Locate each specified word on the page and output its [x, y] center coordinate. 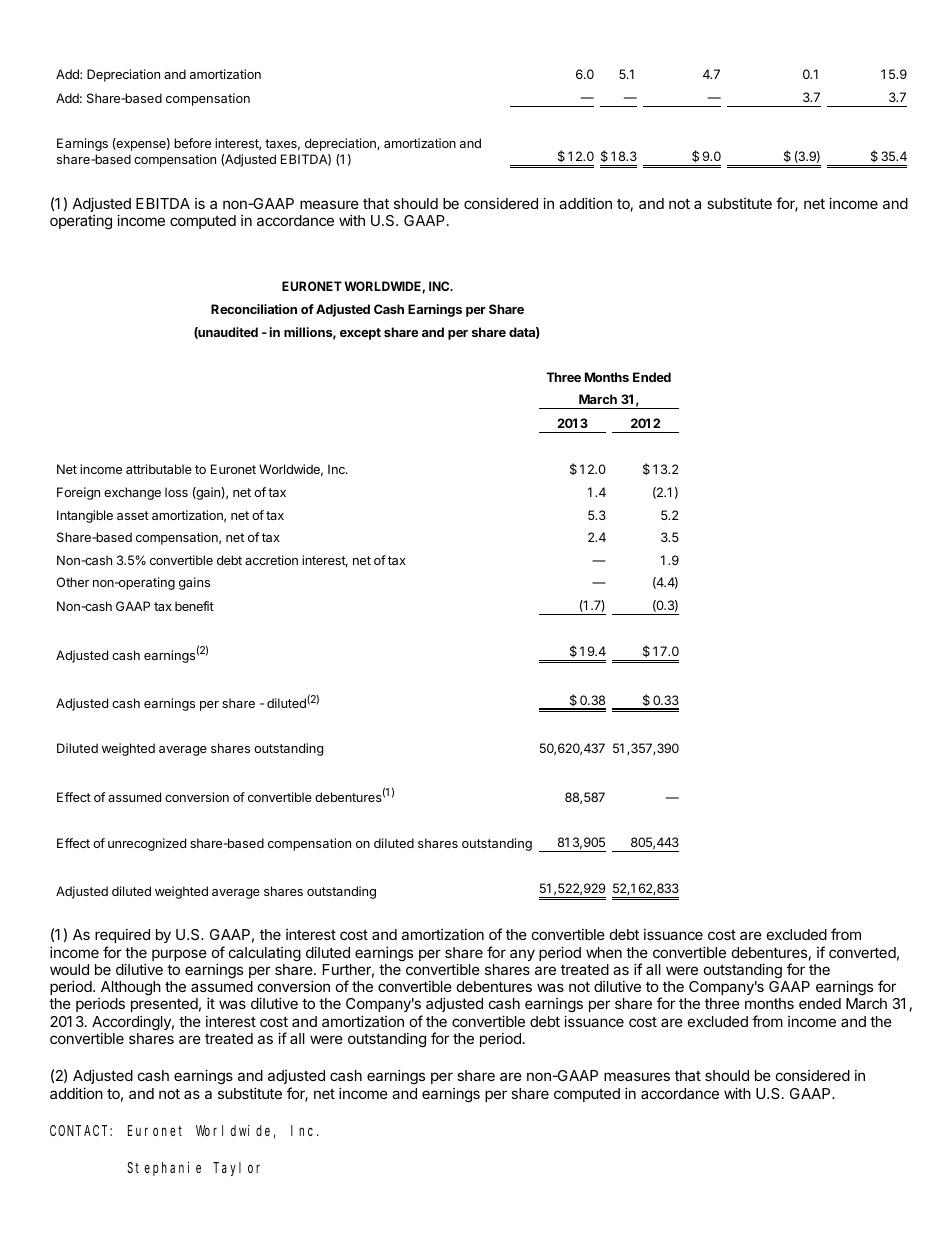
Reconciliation [254, 309]
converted [862, 952]
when [604, 952]
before [192, 143]
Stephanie [164, 1169]
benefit [194, 606]
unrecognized [147, 844]
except [360, 334]
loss [176, 492]
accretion [271, 560]
